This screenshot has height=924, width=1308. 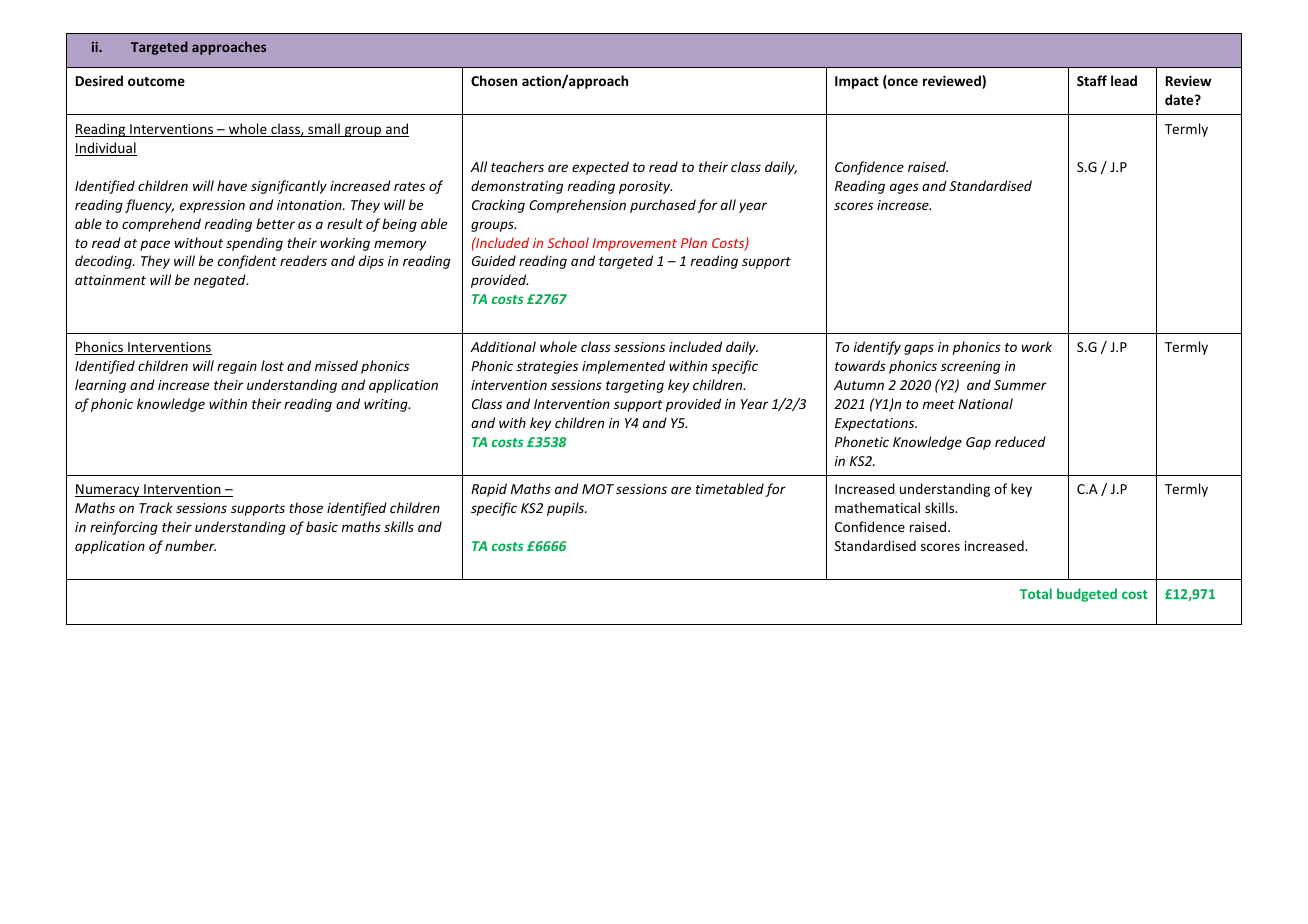 I want to click on outcome, so click(x=156, y=81).
